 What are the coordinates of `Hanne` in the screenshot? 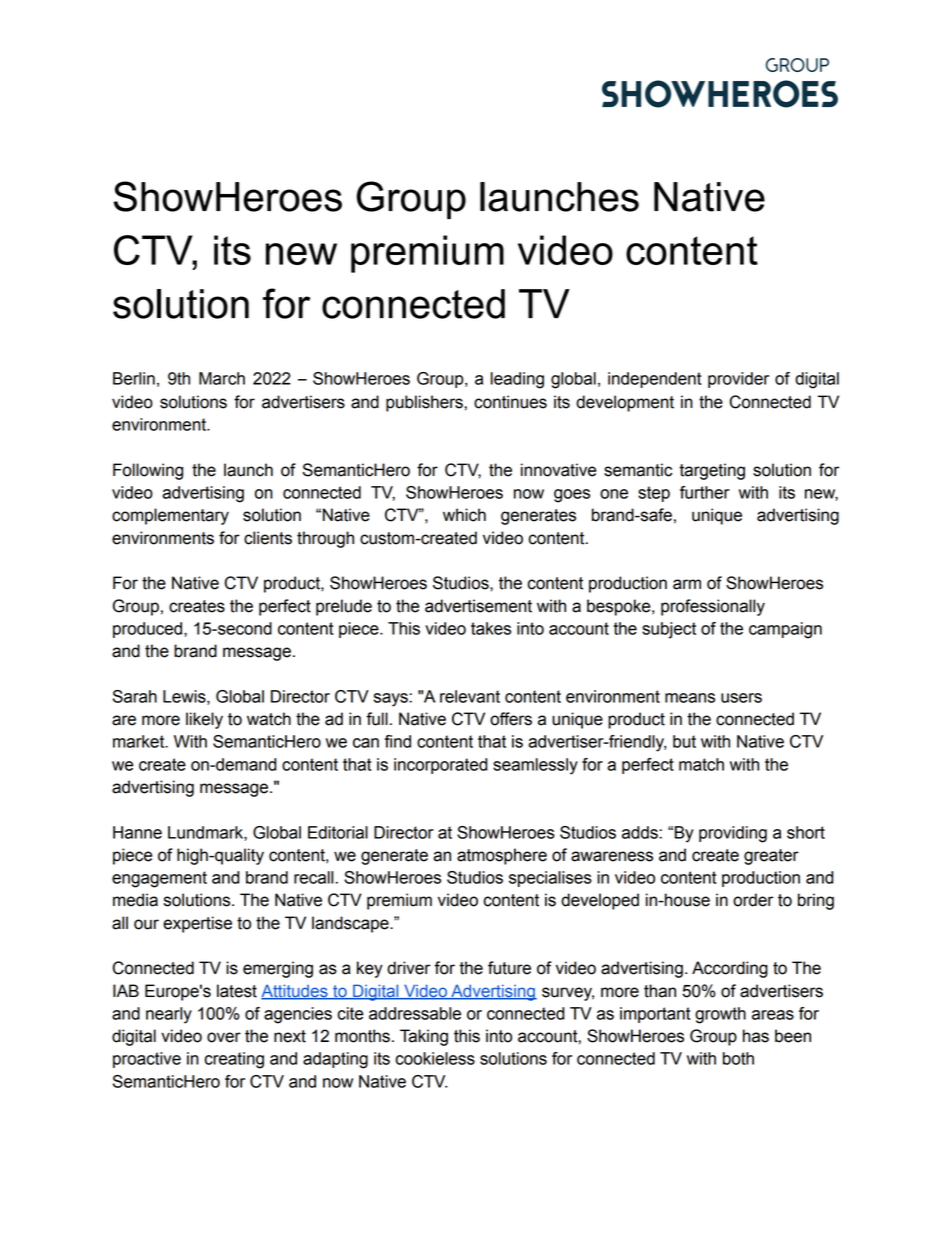 It's located at (137, 832).
